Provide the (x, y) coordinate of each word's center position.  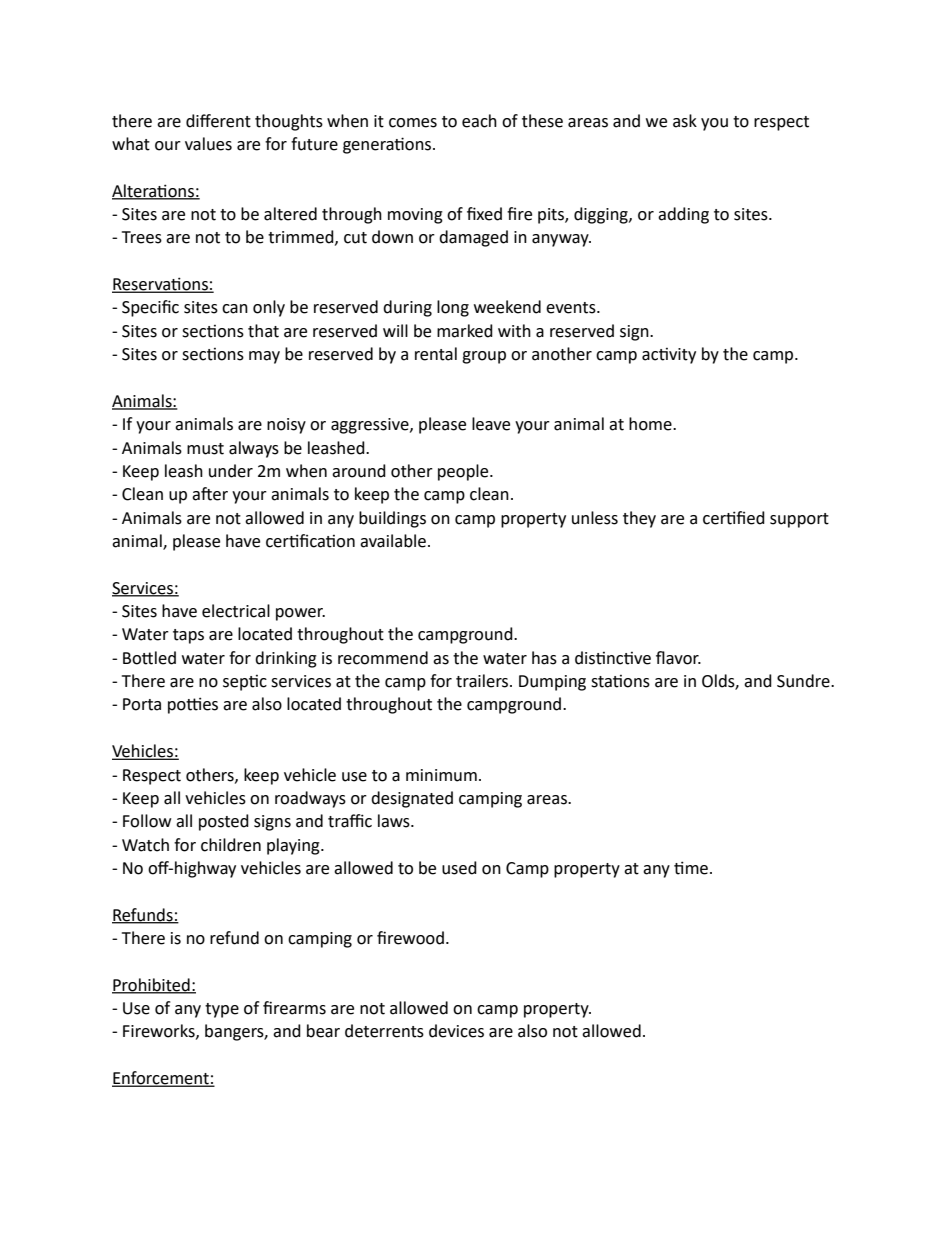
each (479, 121)
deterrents (384, 1031)
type (222, 1010)
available (393, 541)
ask (685, 121)
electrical (236, 611)
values (208, 144)
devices (456, 1031)
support (799, 520)
